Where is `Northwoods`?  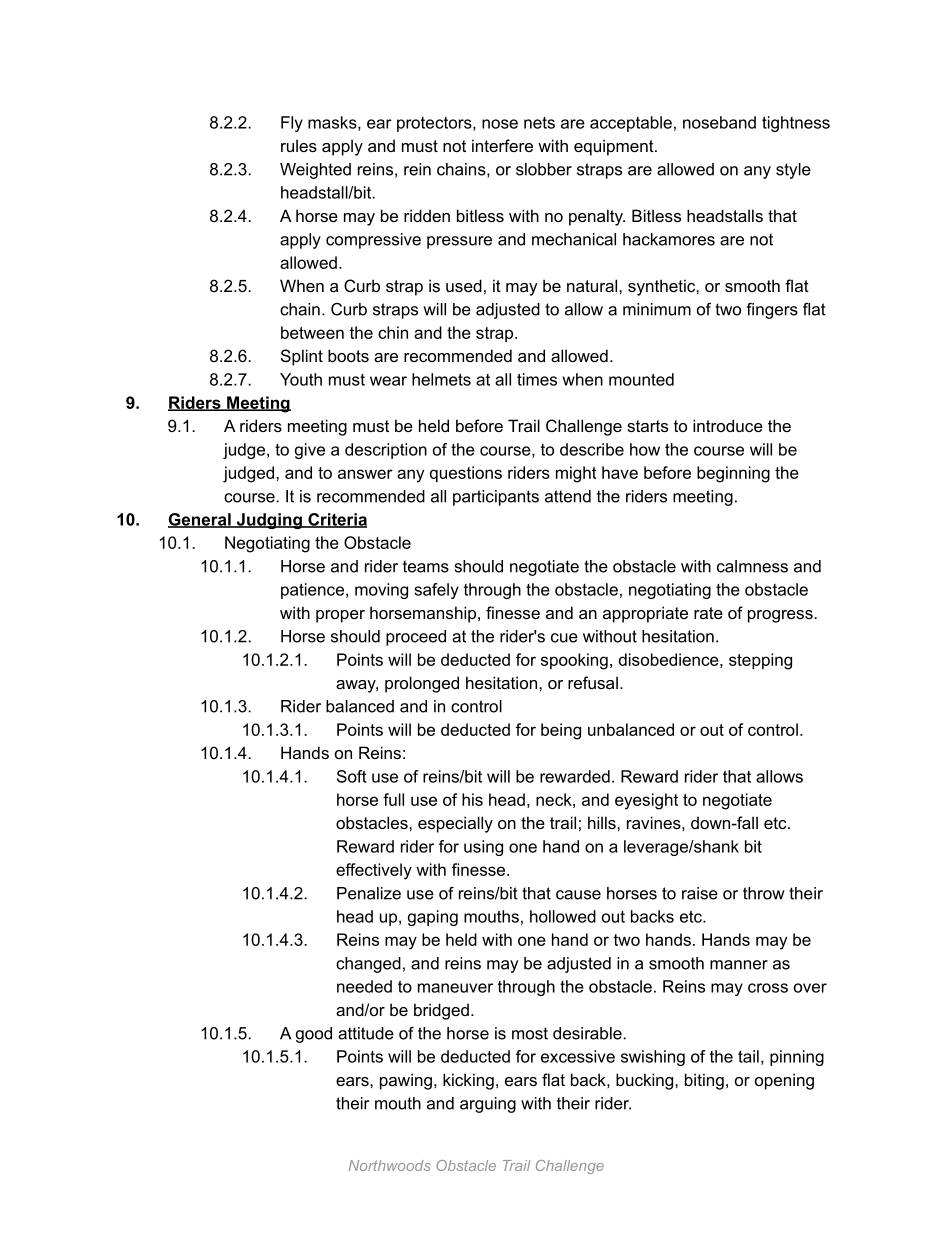 Northwoods is located at coordinates (390, 1165).
